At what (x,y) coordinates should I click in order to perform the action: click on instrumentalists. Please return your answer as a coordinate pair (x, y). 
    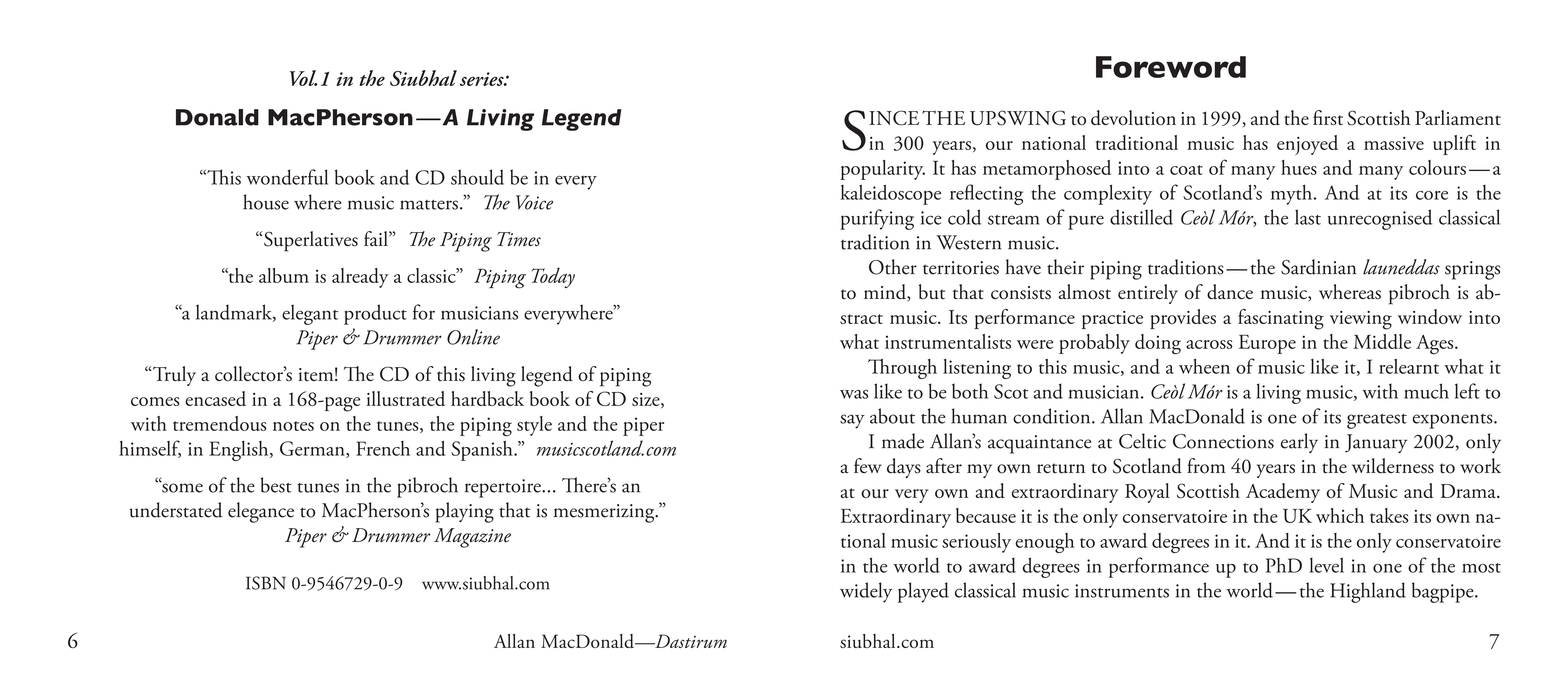
    Looking at the image, I should click on (948, 341).
